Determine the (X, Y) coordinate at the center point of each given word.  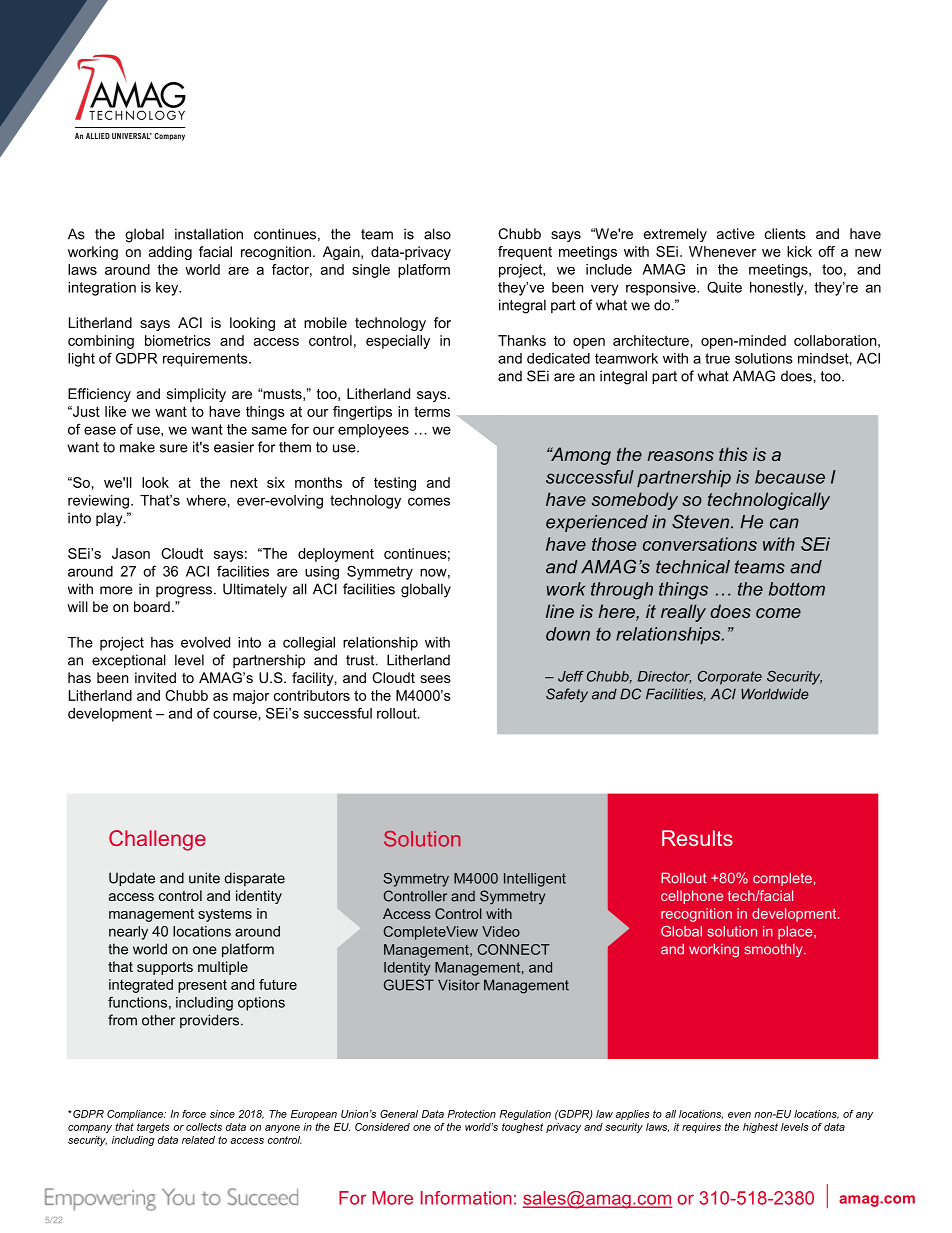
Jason (131, 553)
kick (799, 251)
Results (697, 838)
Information (466, 1198)
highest (760, 1128)
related (198, 1140)
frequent (525, 253)
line (560, 611)
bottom (797, 589)
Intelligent (535, 880)
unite (204, 878)
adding (170, 253)
